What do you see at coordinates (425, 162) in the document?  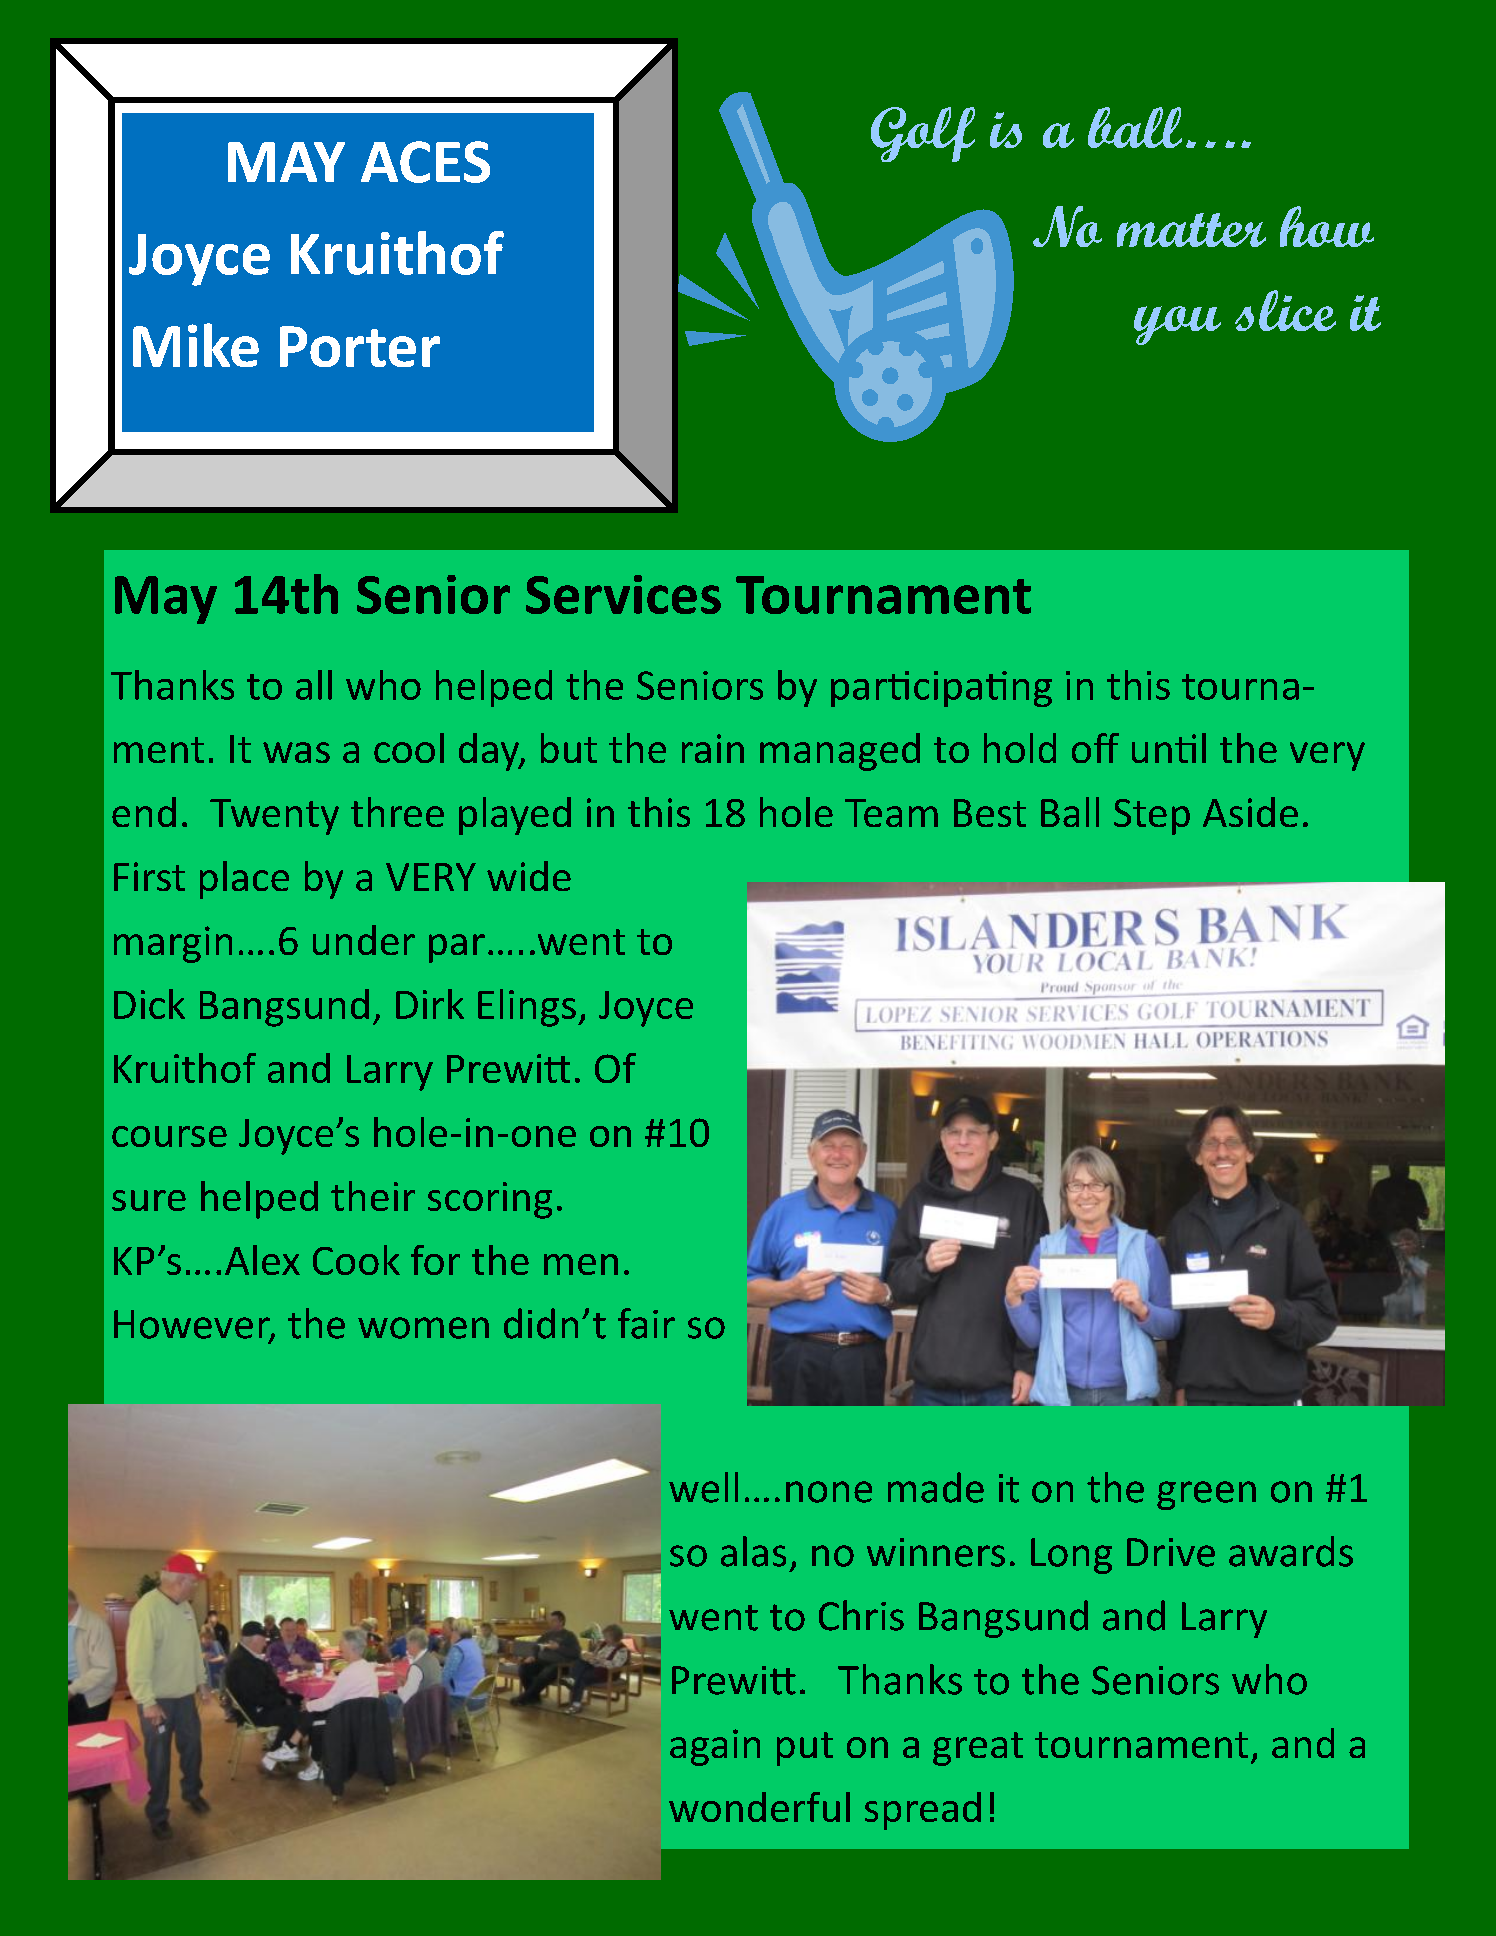 I see `ACES` at bounding box center [425, 162].
